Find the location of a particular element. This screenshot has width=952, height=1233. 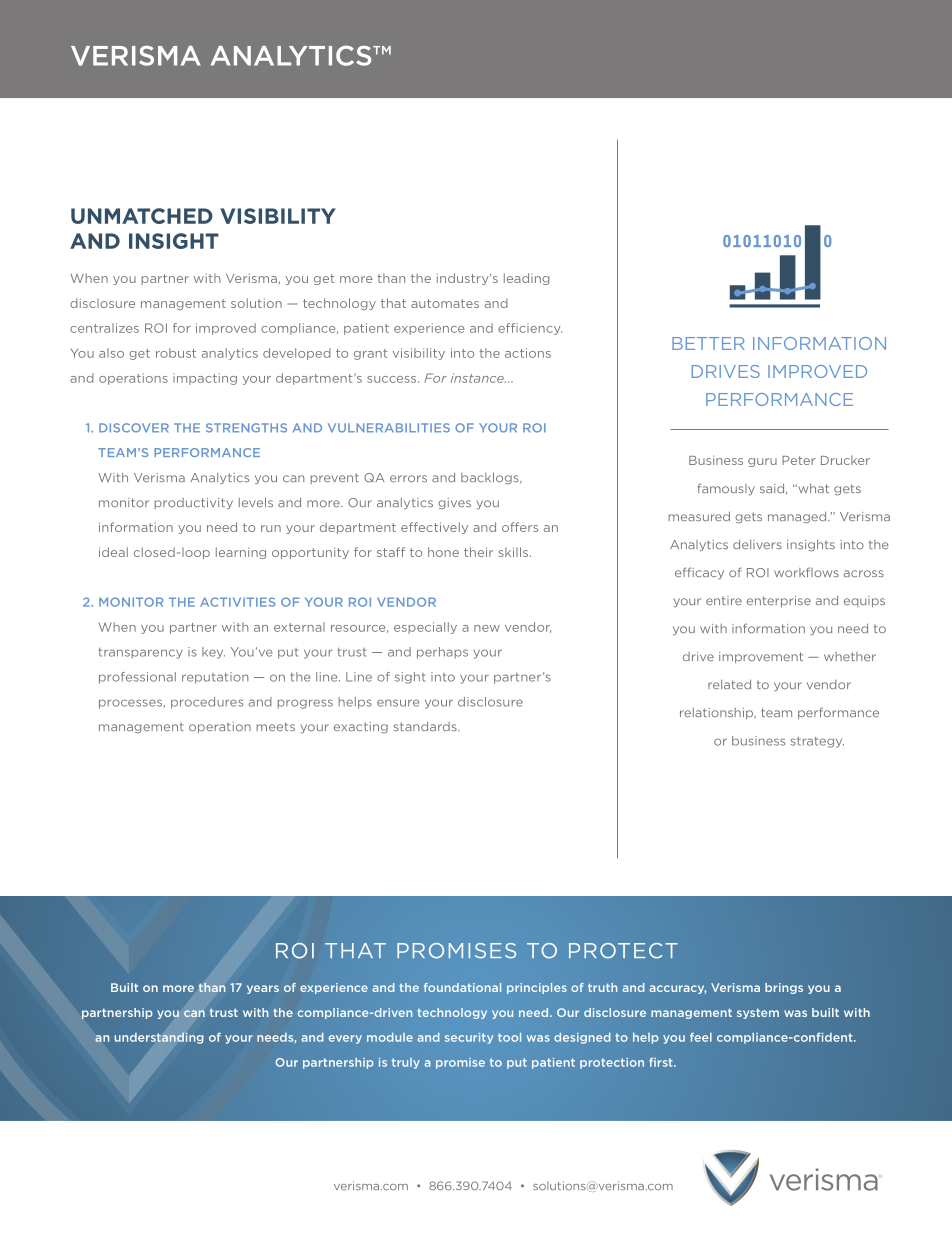

guru is located at coordinates (762, 462).
